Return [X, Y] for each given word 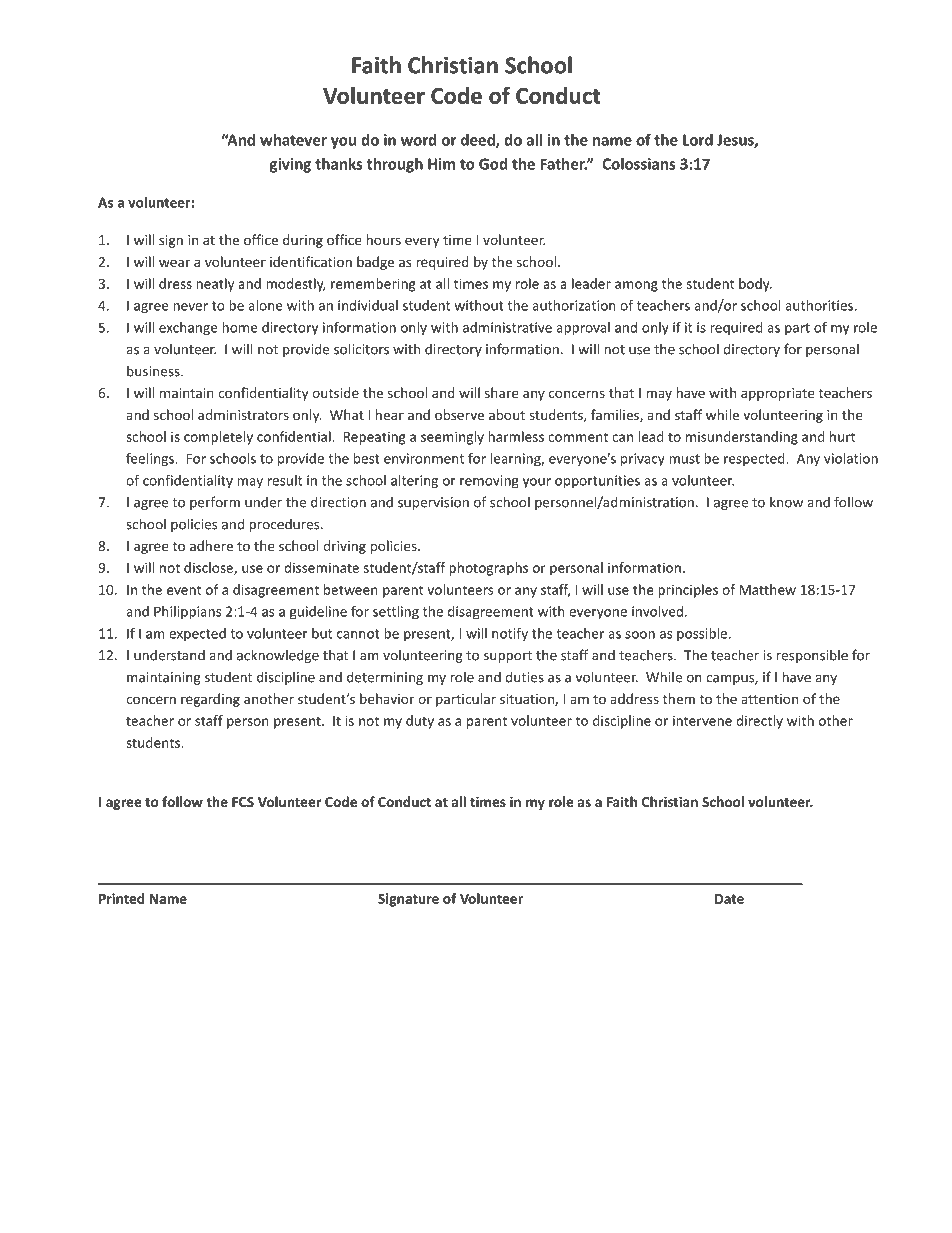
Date [729, 899]
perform [215, 503]
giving [290, 165]
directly [759, 722]
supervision [433, 503]
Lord [698, 140]
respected [755, 460]
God [493, 164]
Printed [121, 898]
